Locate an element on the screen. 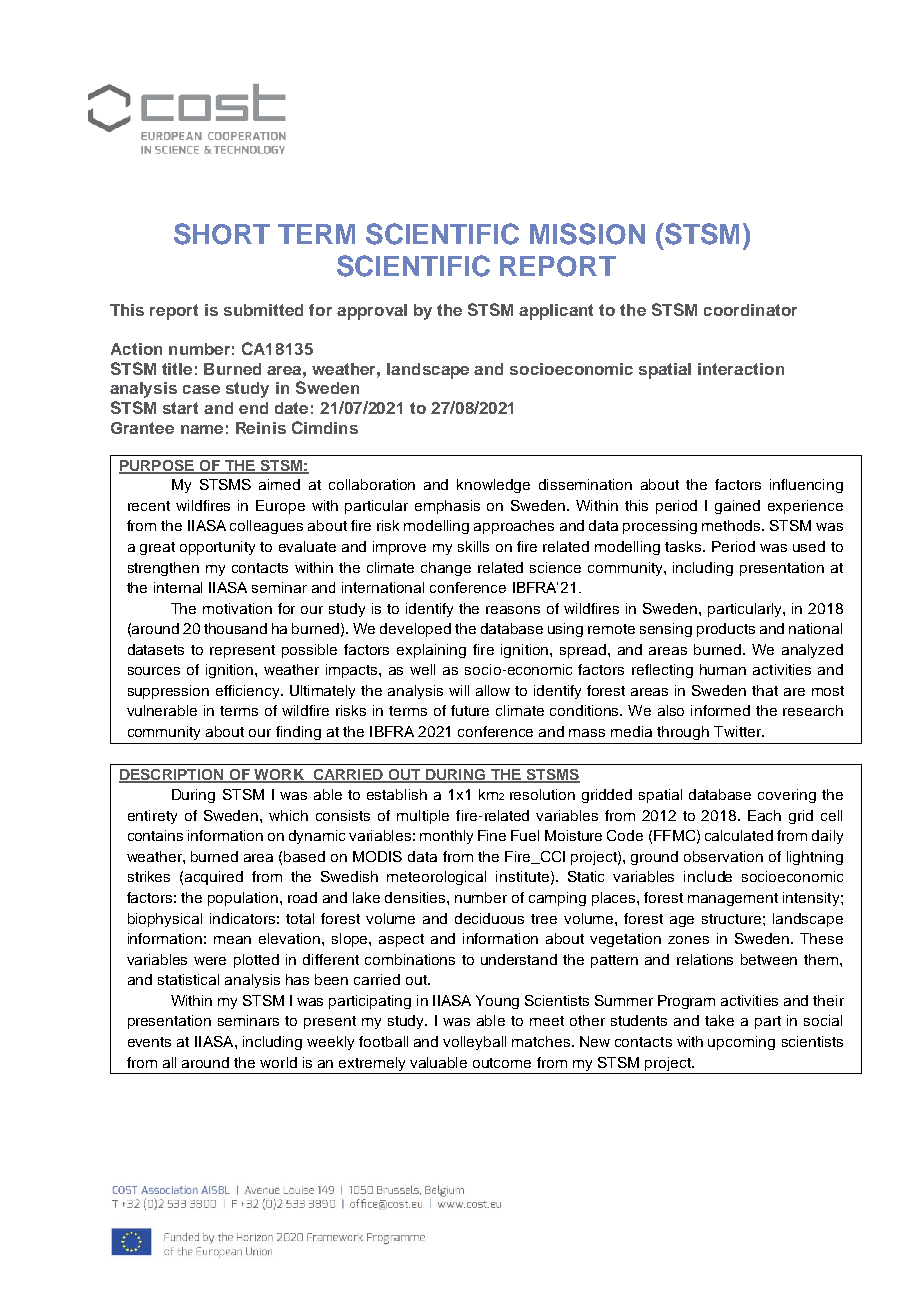  acquired is located at coordinates (214, 878).
